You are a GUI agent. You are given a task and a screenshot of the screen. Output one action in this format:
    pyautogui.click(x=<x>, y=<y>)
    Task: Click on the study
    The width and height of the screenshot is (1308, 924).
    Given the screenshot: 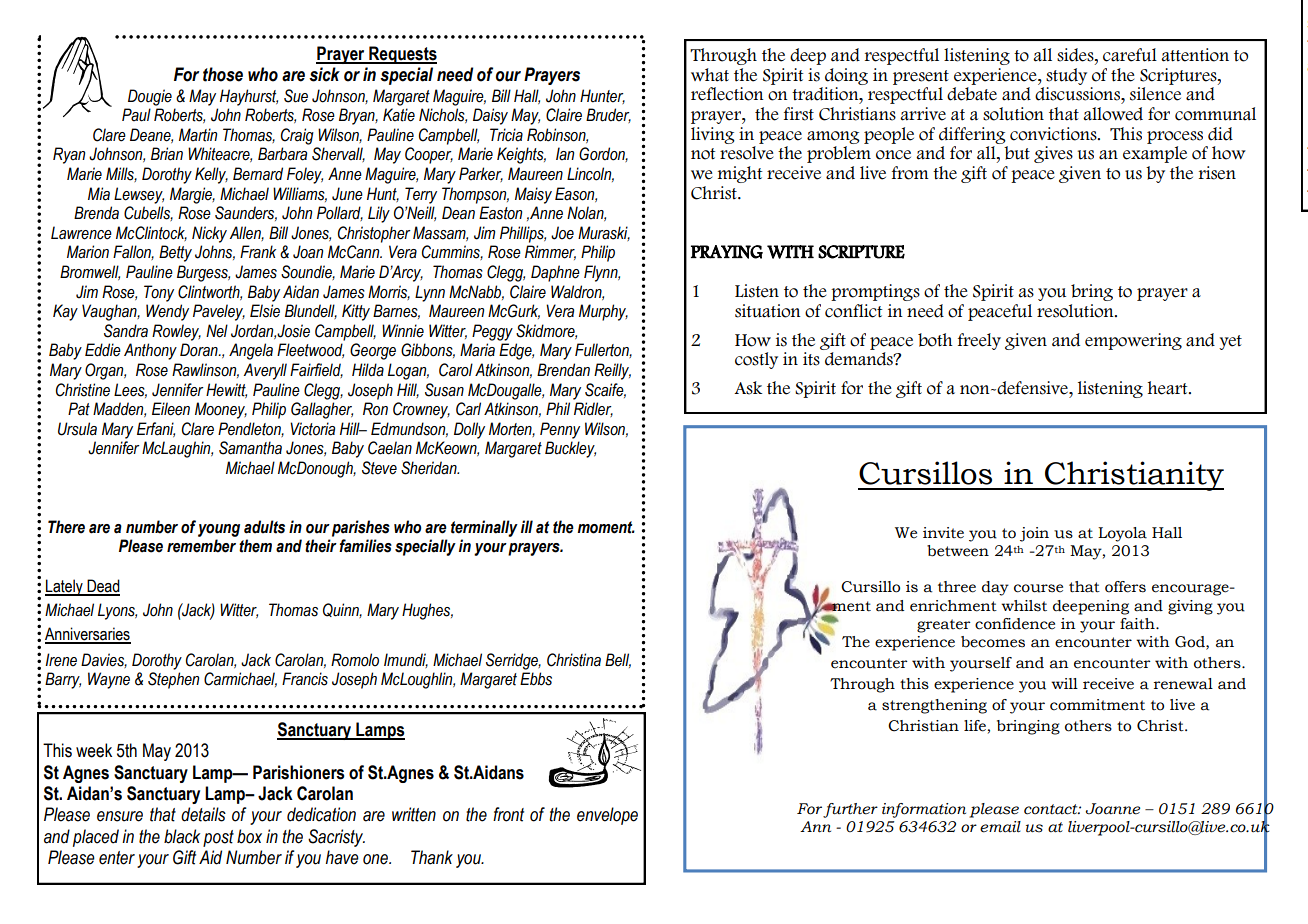 What is the action you would take?
    pyautogui.click(x=1066, y=76)
